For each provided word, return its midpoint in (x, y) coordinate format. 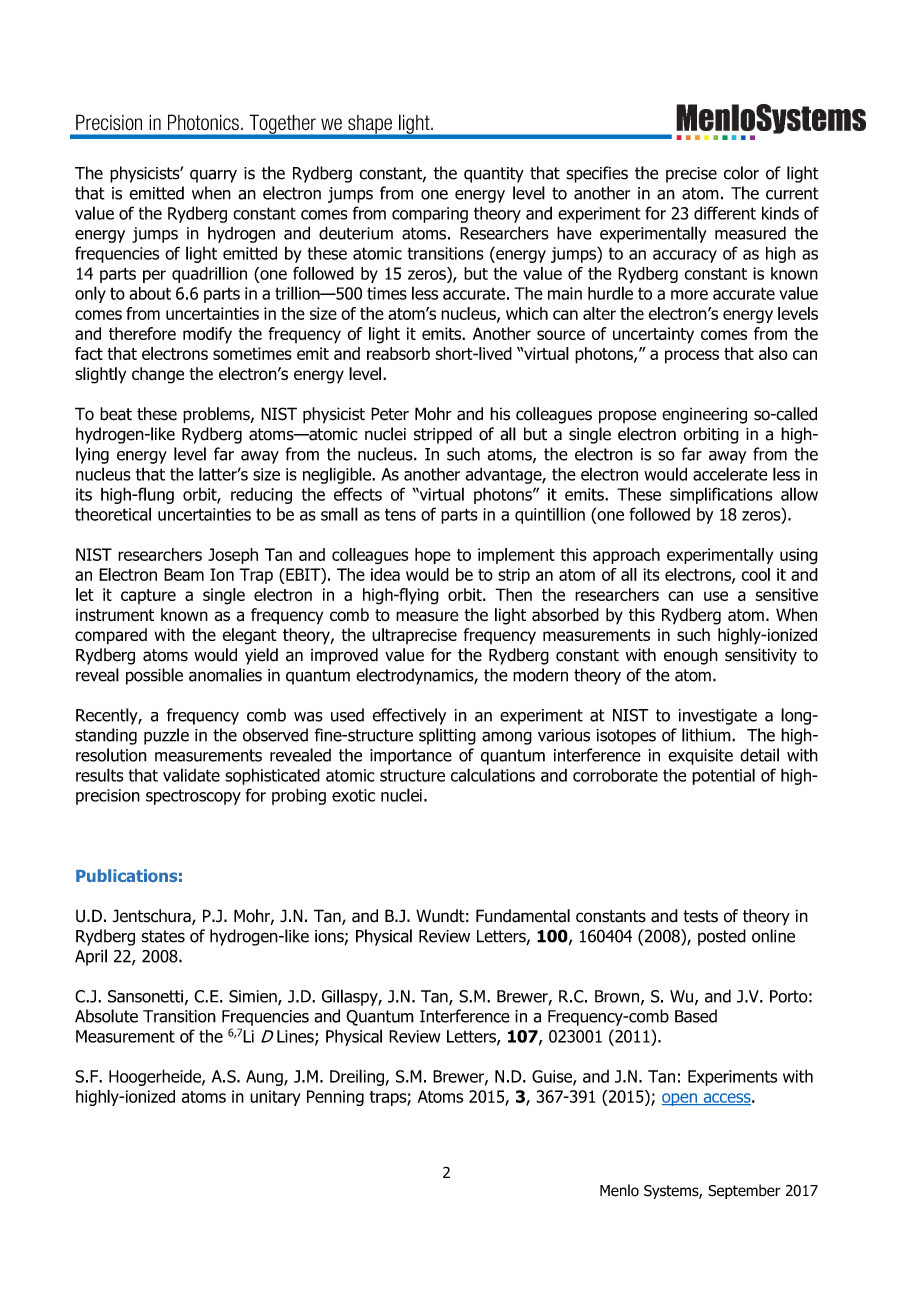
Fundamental (523, 916)
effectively (409, 716)
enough (691, 656)
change (158, 375)
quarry (213, 176)
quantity (494, 175)
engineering (704, 415)
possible (154, 676)
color (741, 173)
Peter (390, 414)
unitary (275, 1098)
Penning (335, 1098)
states (163, 936)
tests (700, 916)
